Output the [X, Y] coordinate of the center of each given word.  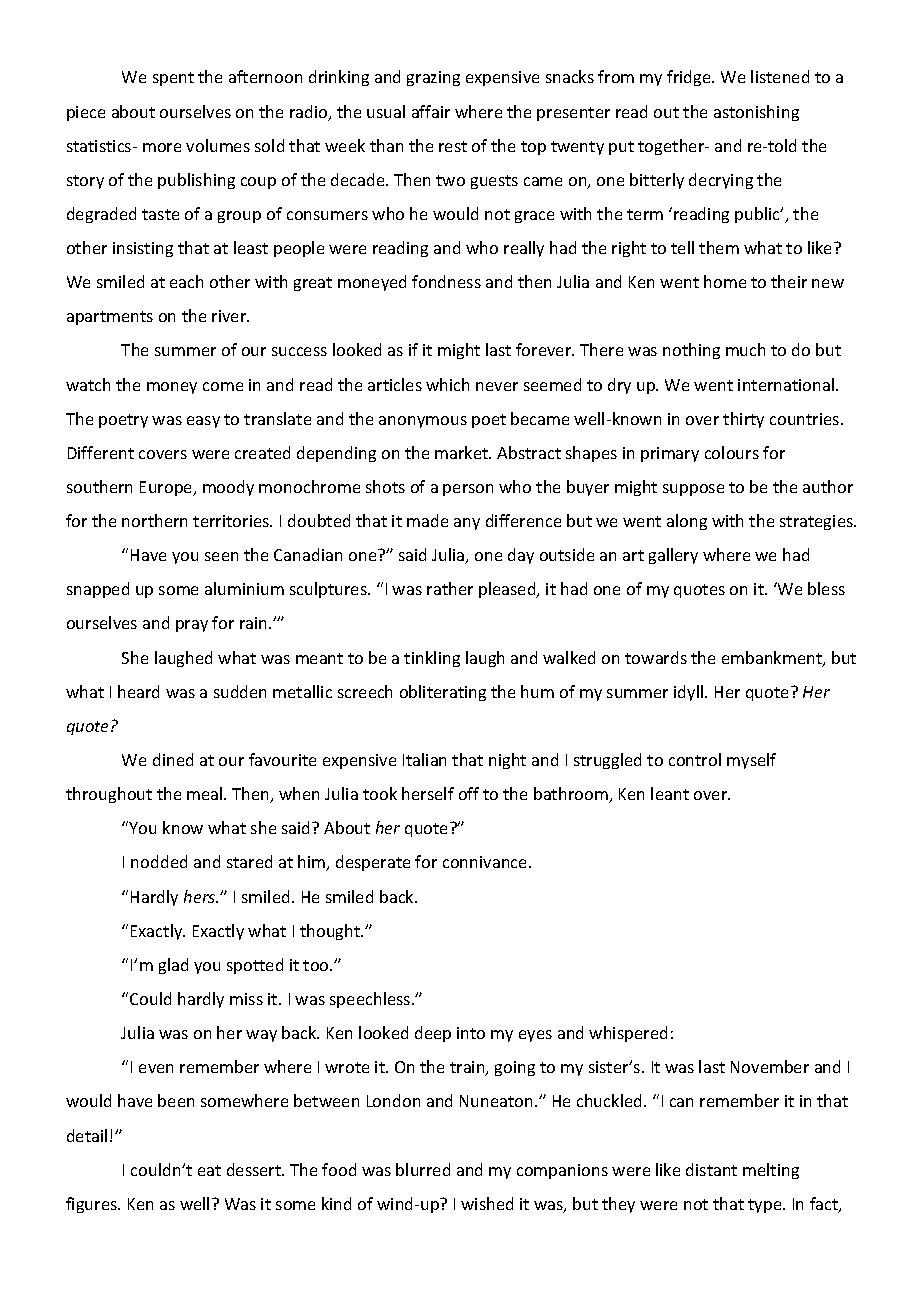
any [467, 524]
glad [173, 966]
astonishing [756, 113]
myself [751, 761]
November [770, 1066]
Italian [424, 759]
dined [173, 759]
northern [154, 520]
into [471, 1033]
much [745, 349]
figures [93, 1205]
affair [431, 111]
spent [173, 79]
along [687, 522]
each [186, 281]
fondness [446, 281]
